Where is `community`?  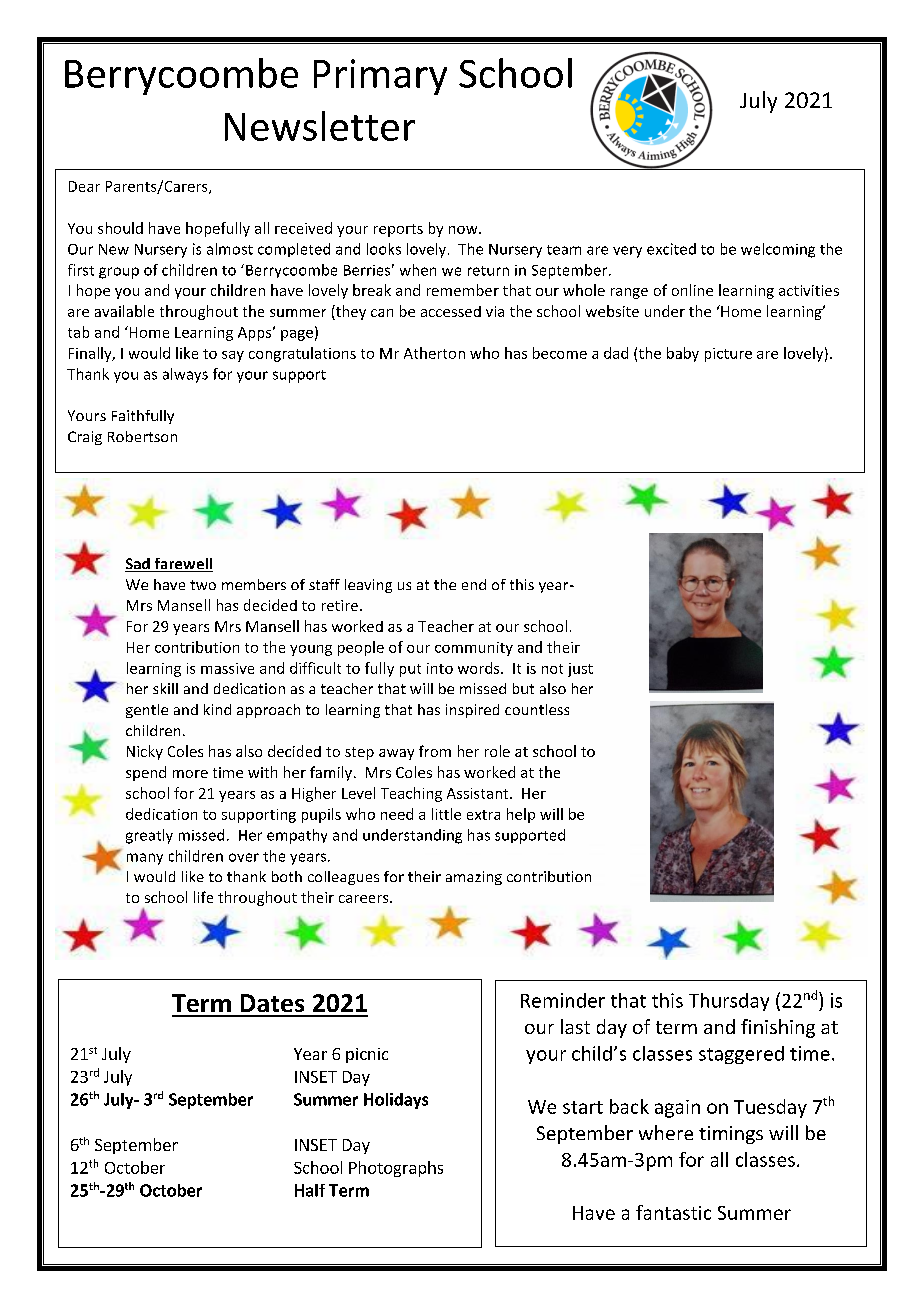
community is located at coordinates (474, 649).
